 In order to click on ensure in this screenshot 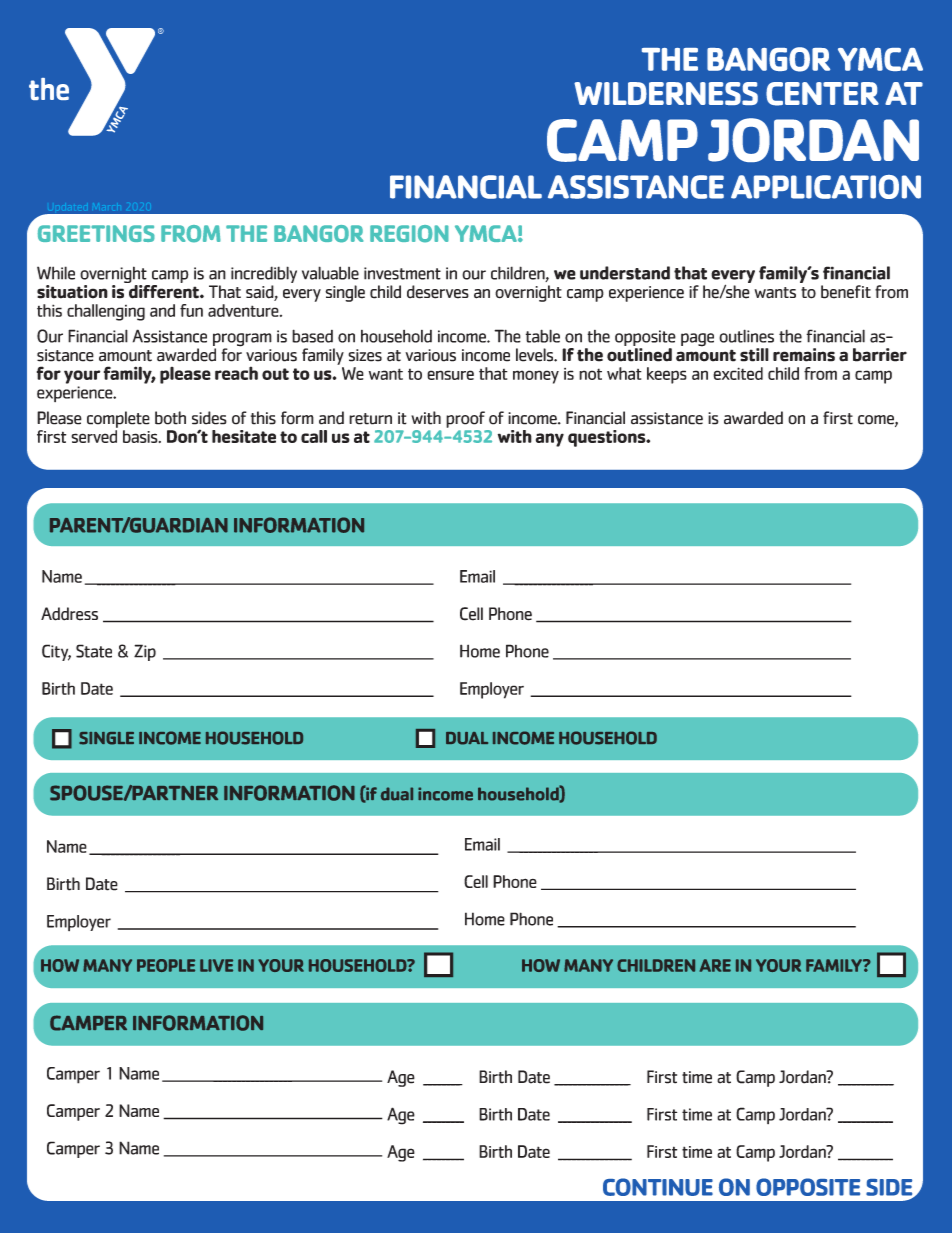, I will do `click(450, 375)`.
